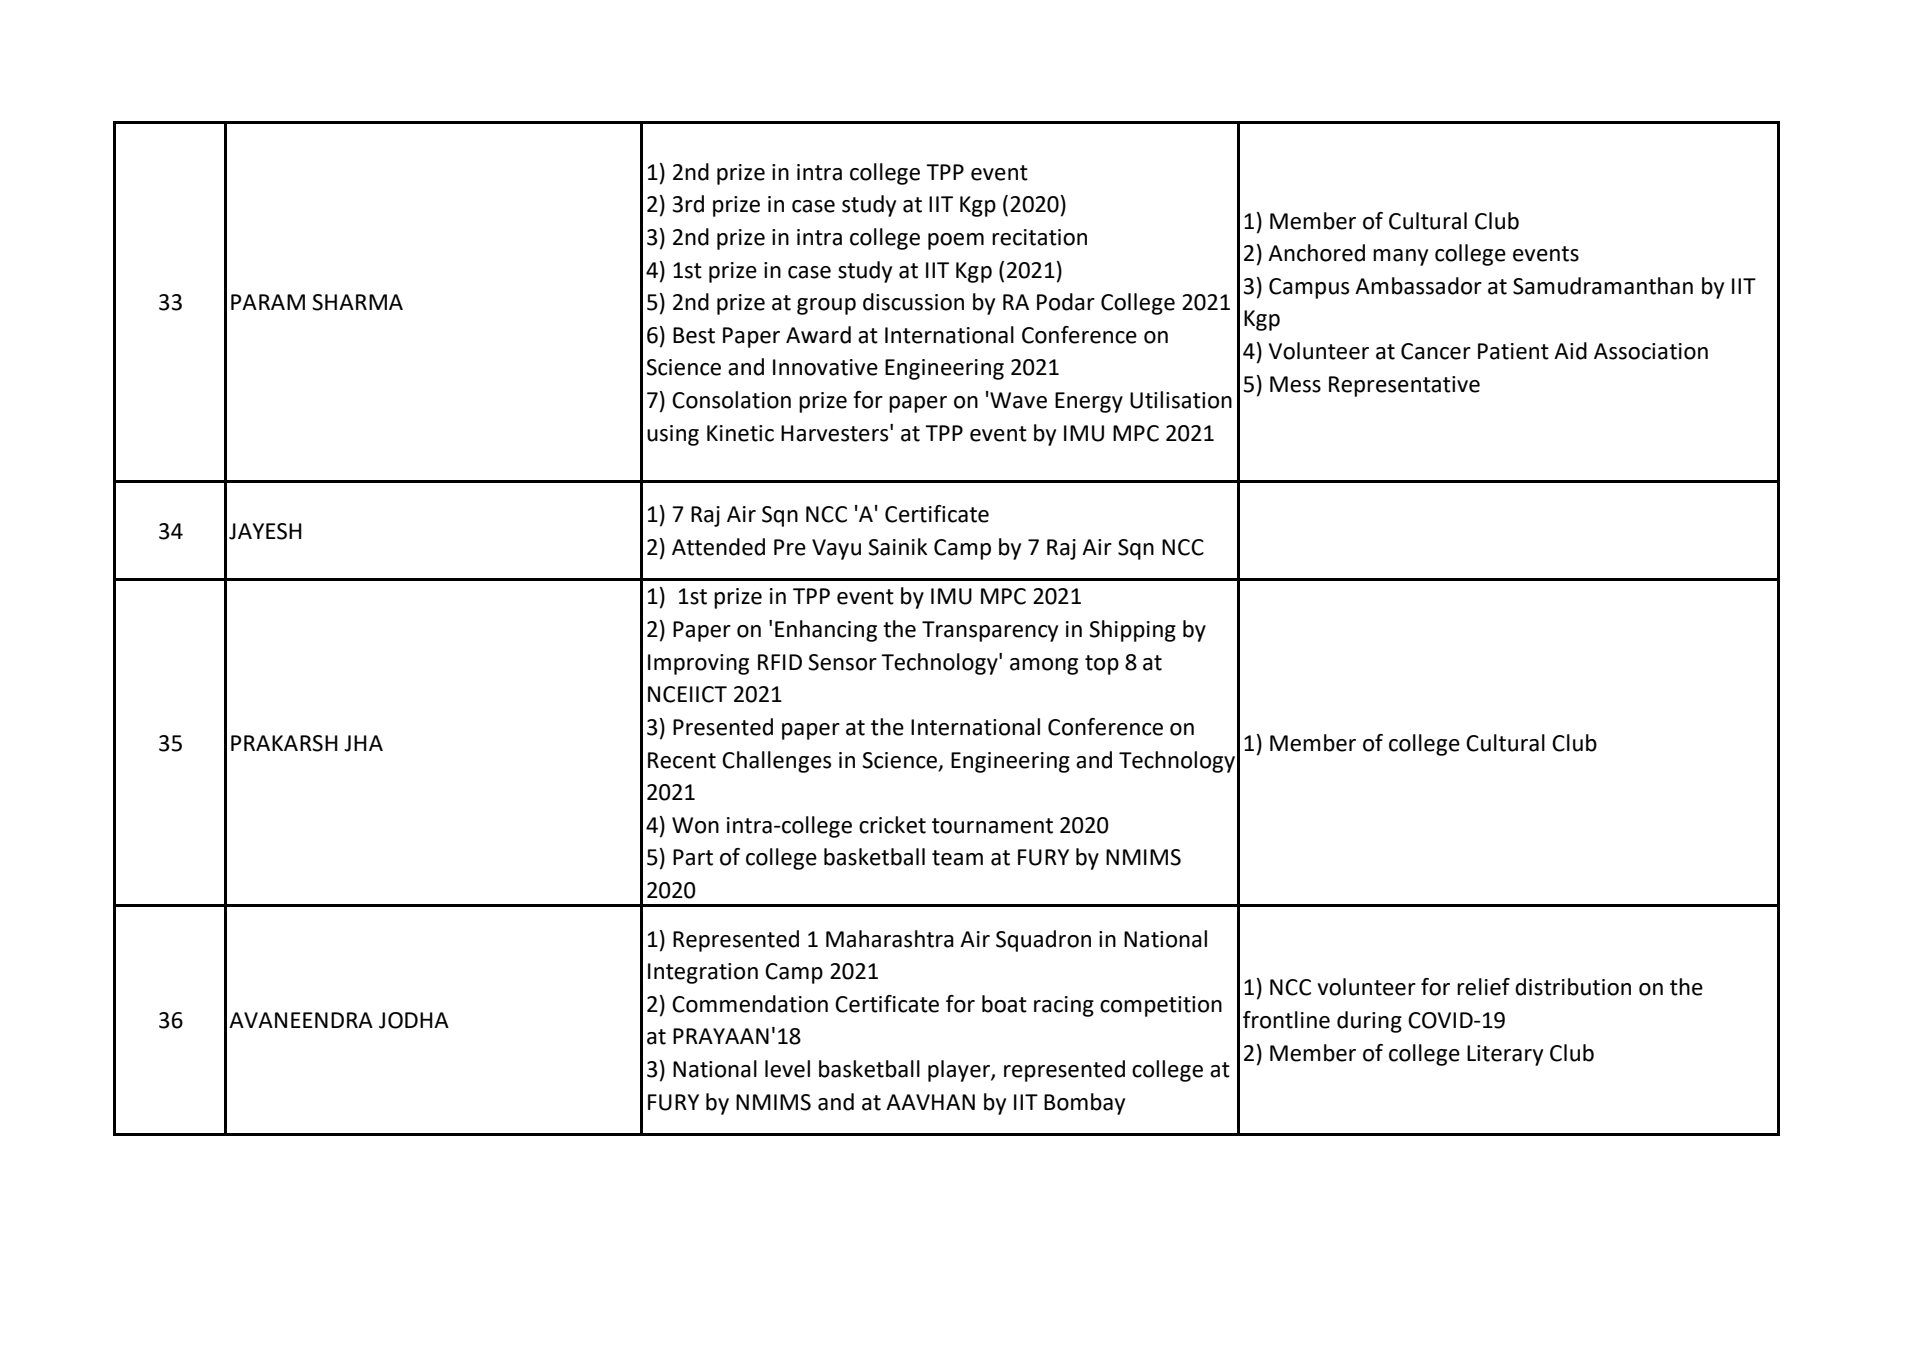  Describe the element at coordinates (956, 241) in the screenshot. I see `poem` at that location.
